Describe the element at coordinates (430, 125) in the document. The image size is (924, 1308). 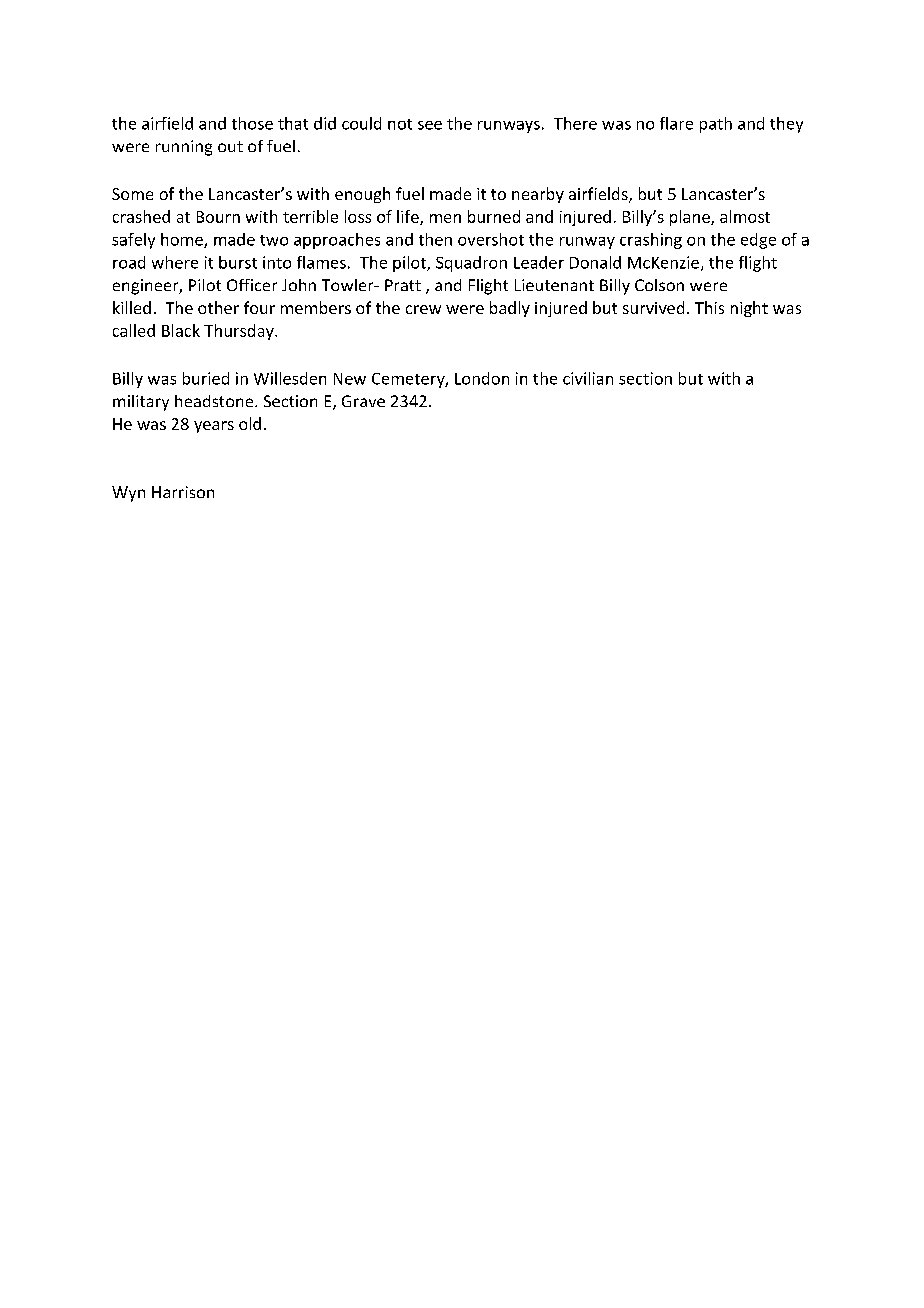
I see `see` at that location.
